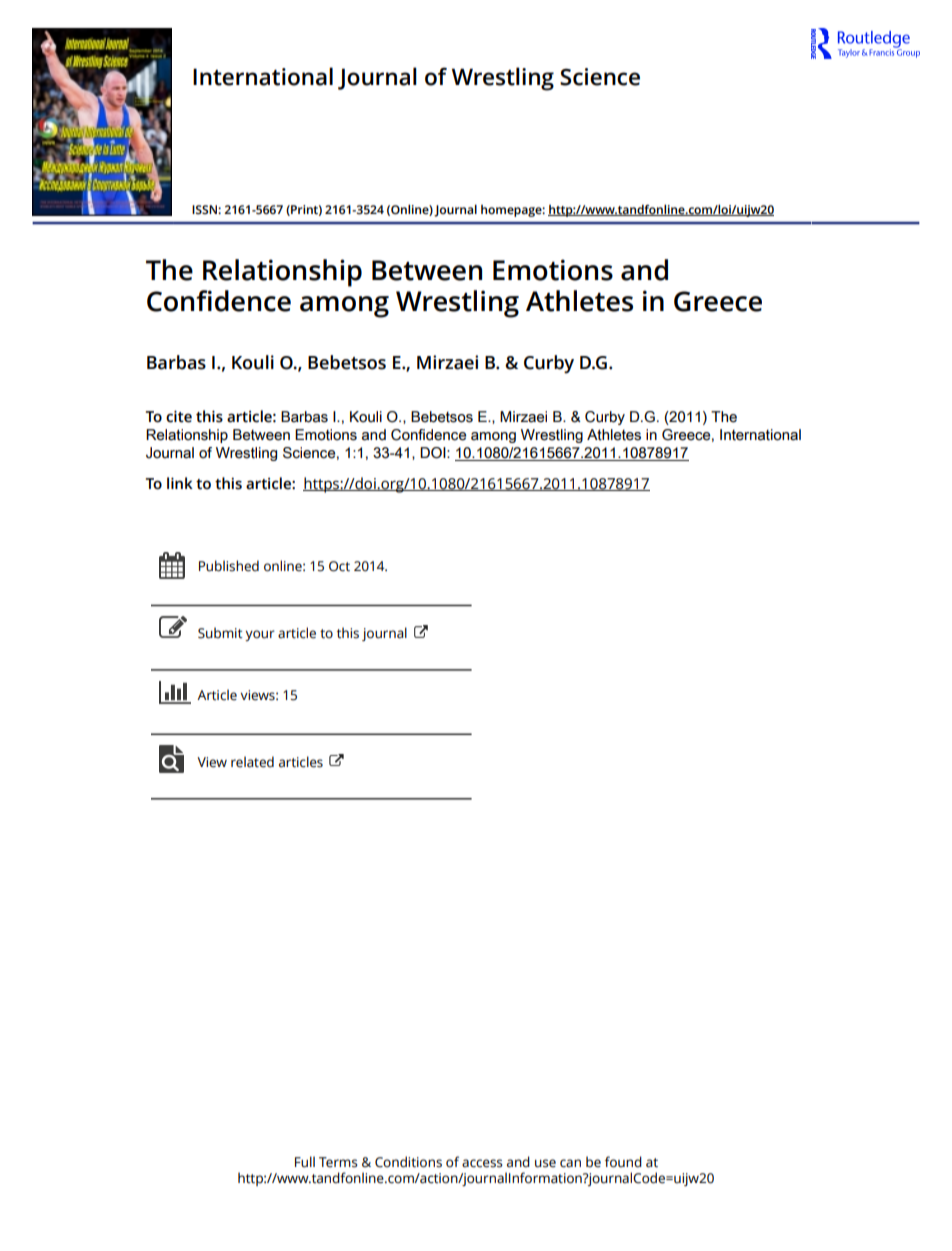  What do you see at coordinates (220, 633) in the document?
I see `Submit` at bounding box center [220, 633].
